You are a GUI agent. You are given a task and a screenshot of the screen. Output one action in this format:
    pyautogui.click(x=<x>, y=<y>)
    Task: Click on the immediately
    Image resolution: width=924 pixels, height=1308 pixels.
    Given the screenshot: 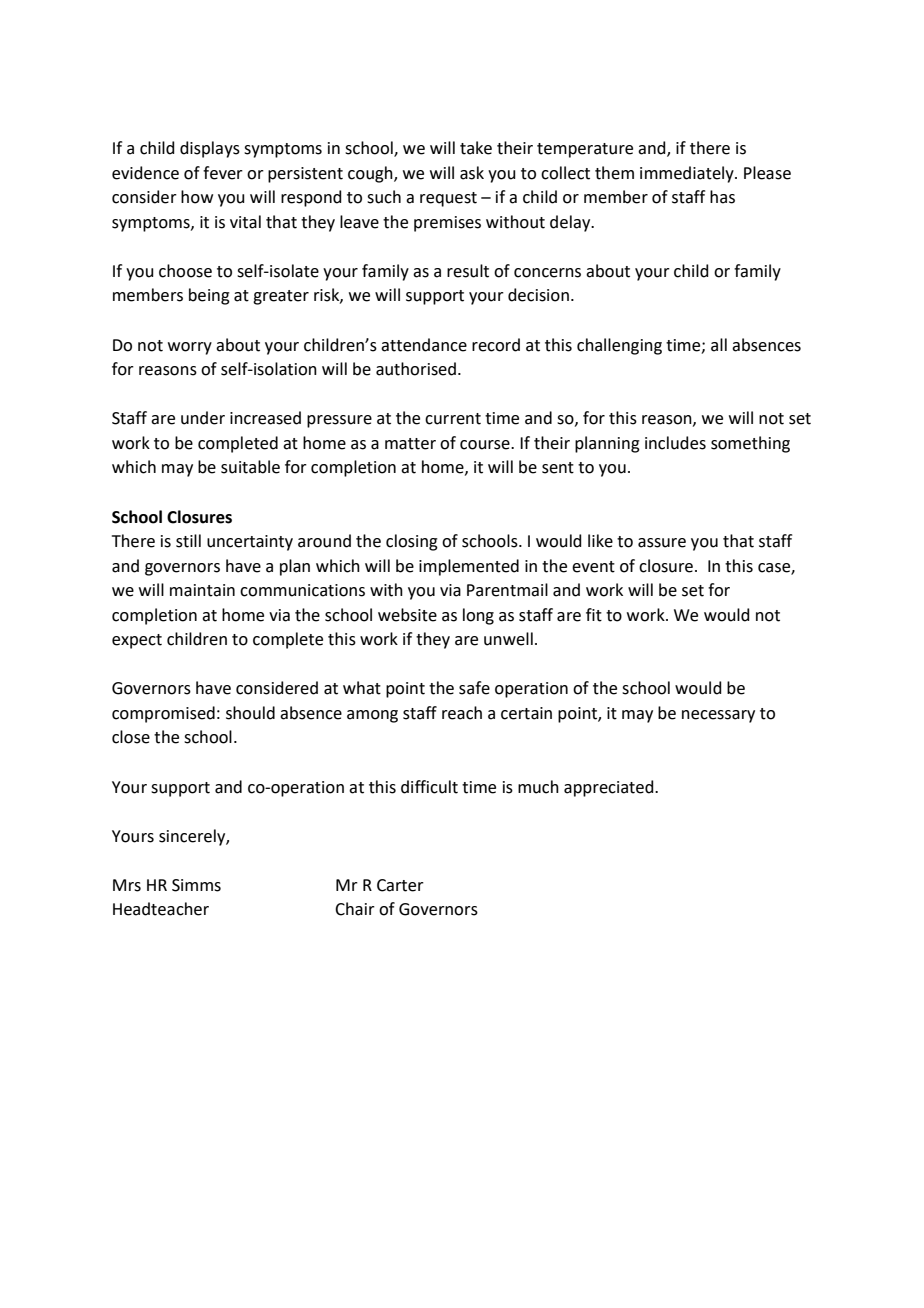 What is the action you would take?
    pyautogui.click(x=688, y=174)
